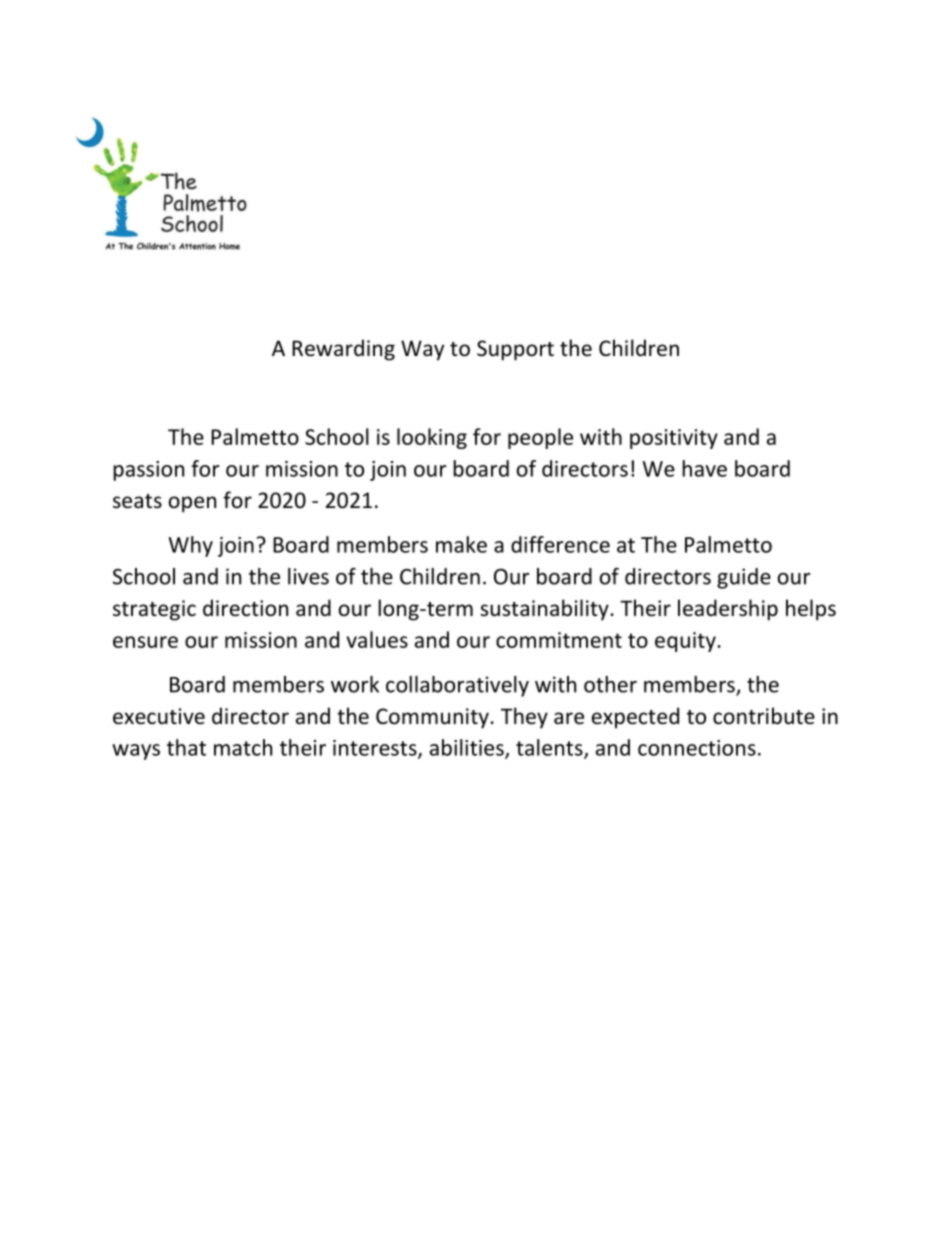 The width and height of the screenshot is (952, 1233). I want to click on positivity, so click(674, 439).
